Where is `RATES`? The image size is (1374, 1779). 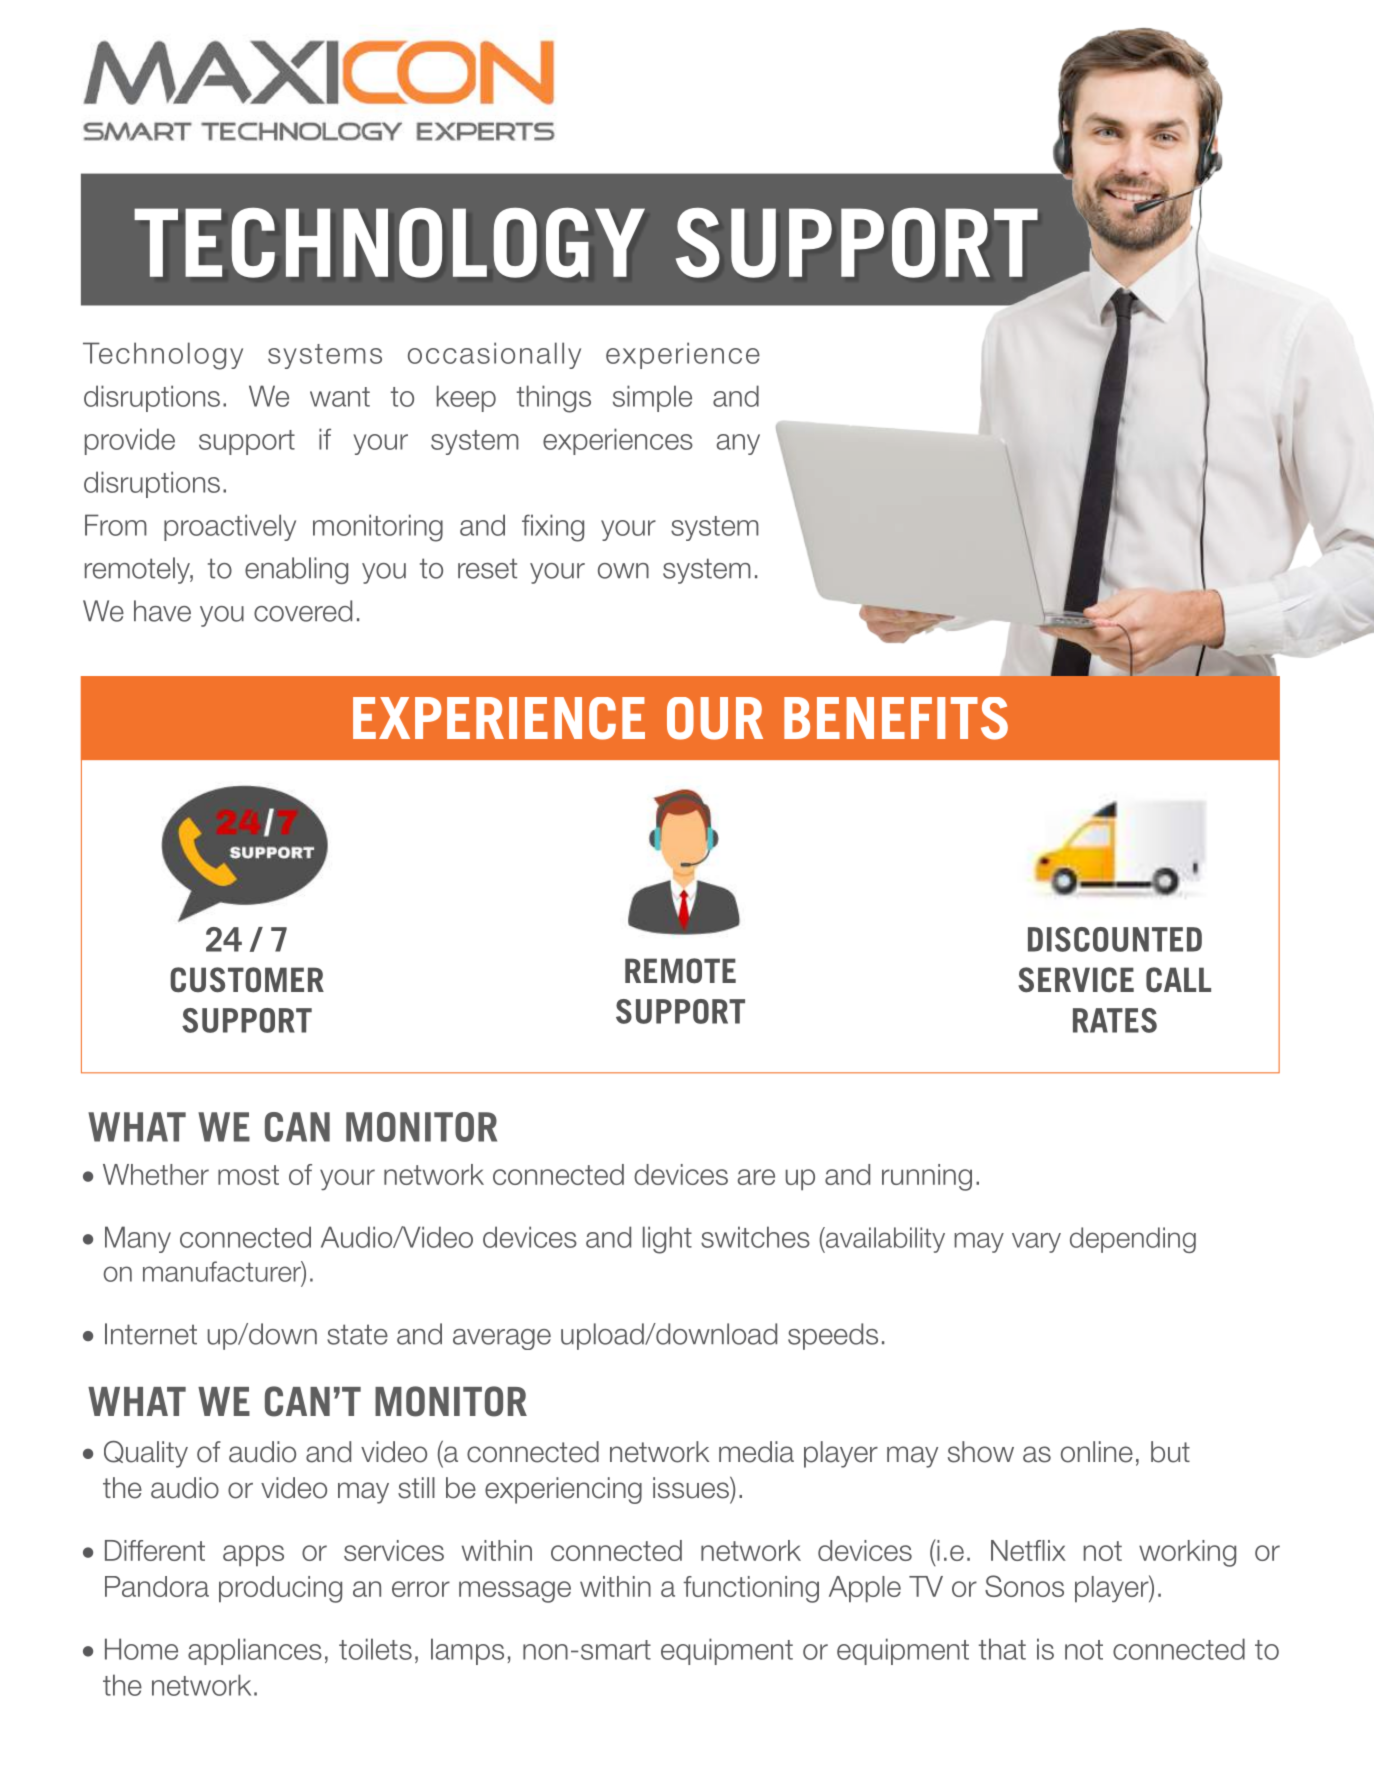
RATES is located at coordinates (1115, 1020).
